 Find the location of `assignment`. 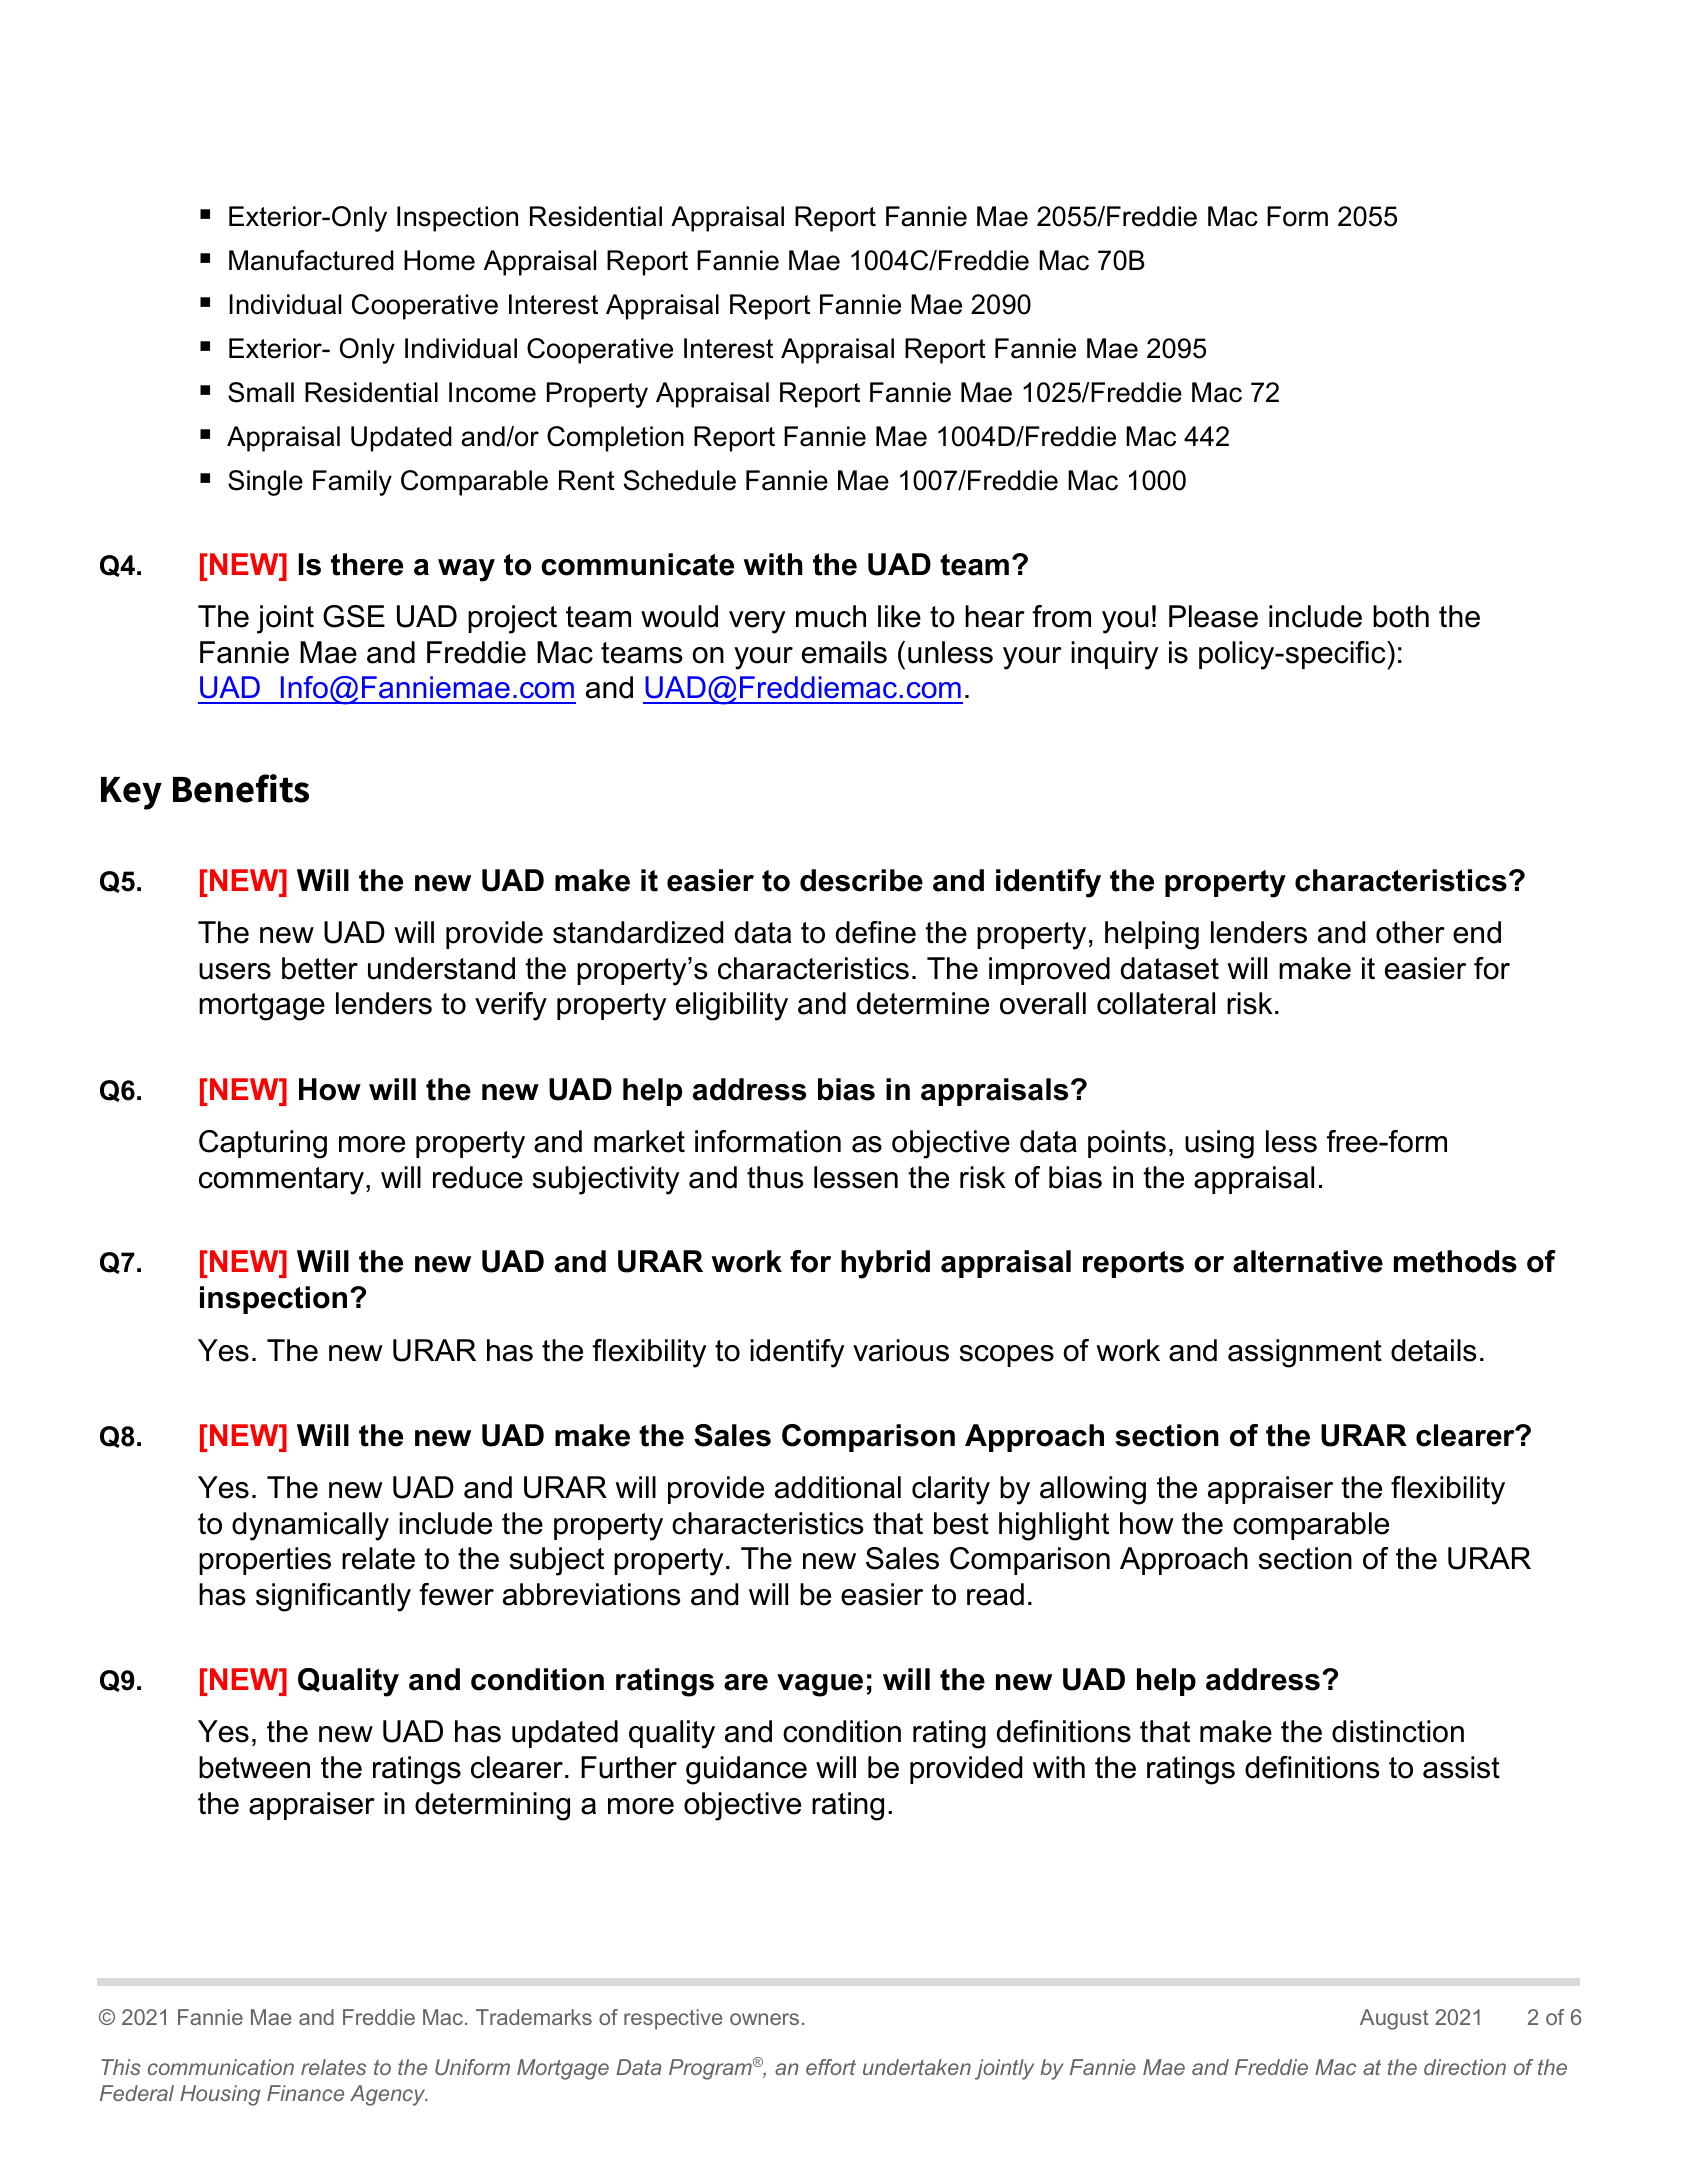

assignment is located at coordinates (1305, 1353).
